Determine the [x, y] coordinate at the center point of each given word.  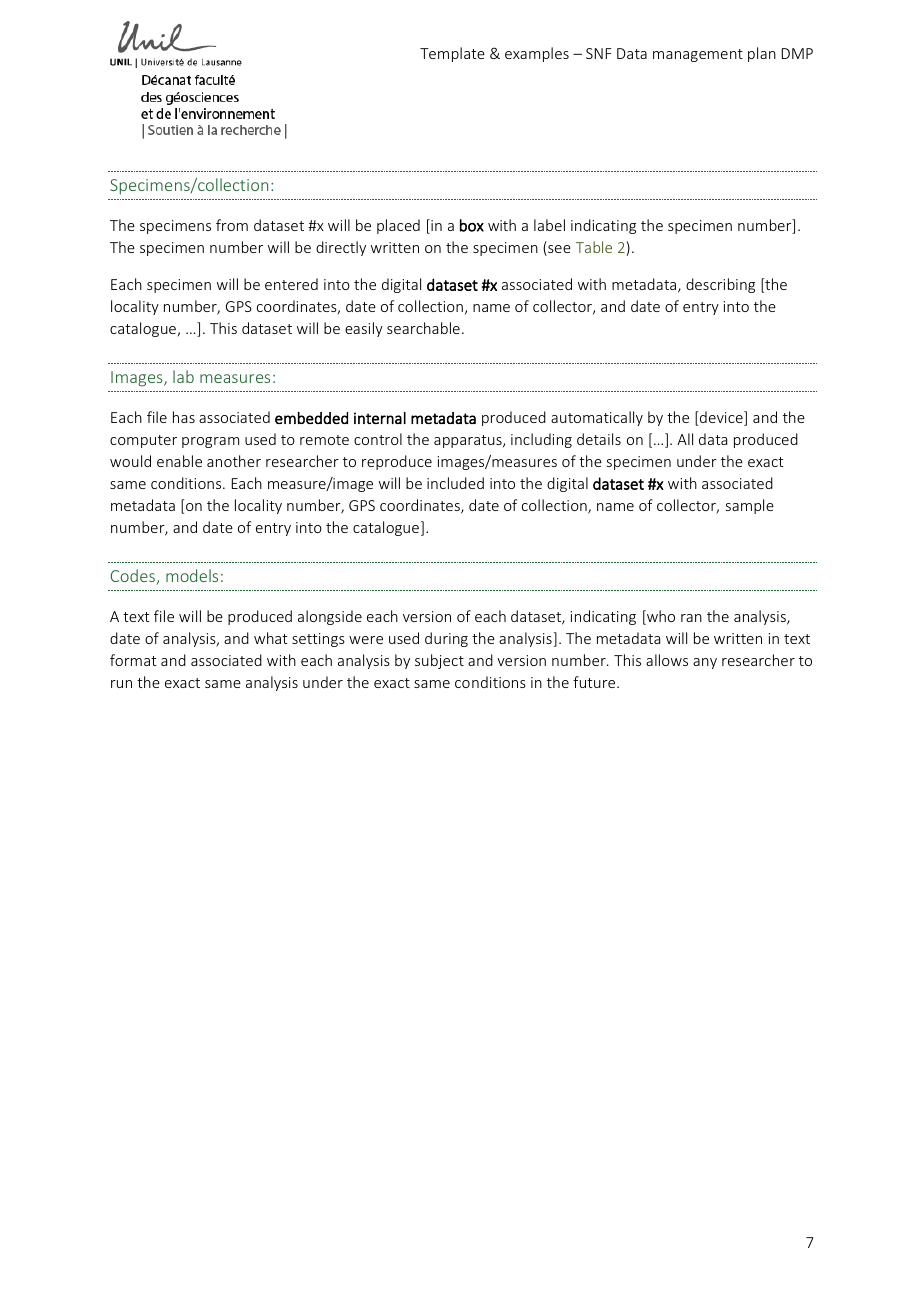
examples [537, 54]
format [133, 660]
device [722, 418]
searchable [423, 328]
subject [439, 661]
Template [452, 54]
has [184, 417]
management [698, 55]
